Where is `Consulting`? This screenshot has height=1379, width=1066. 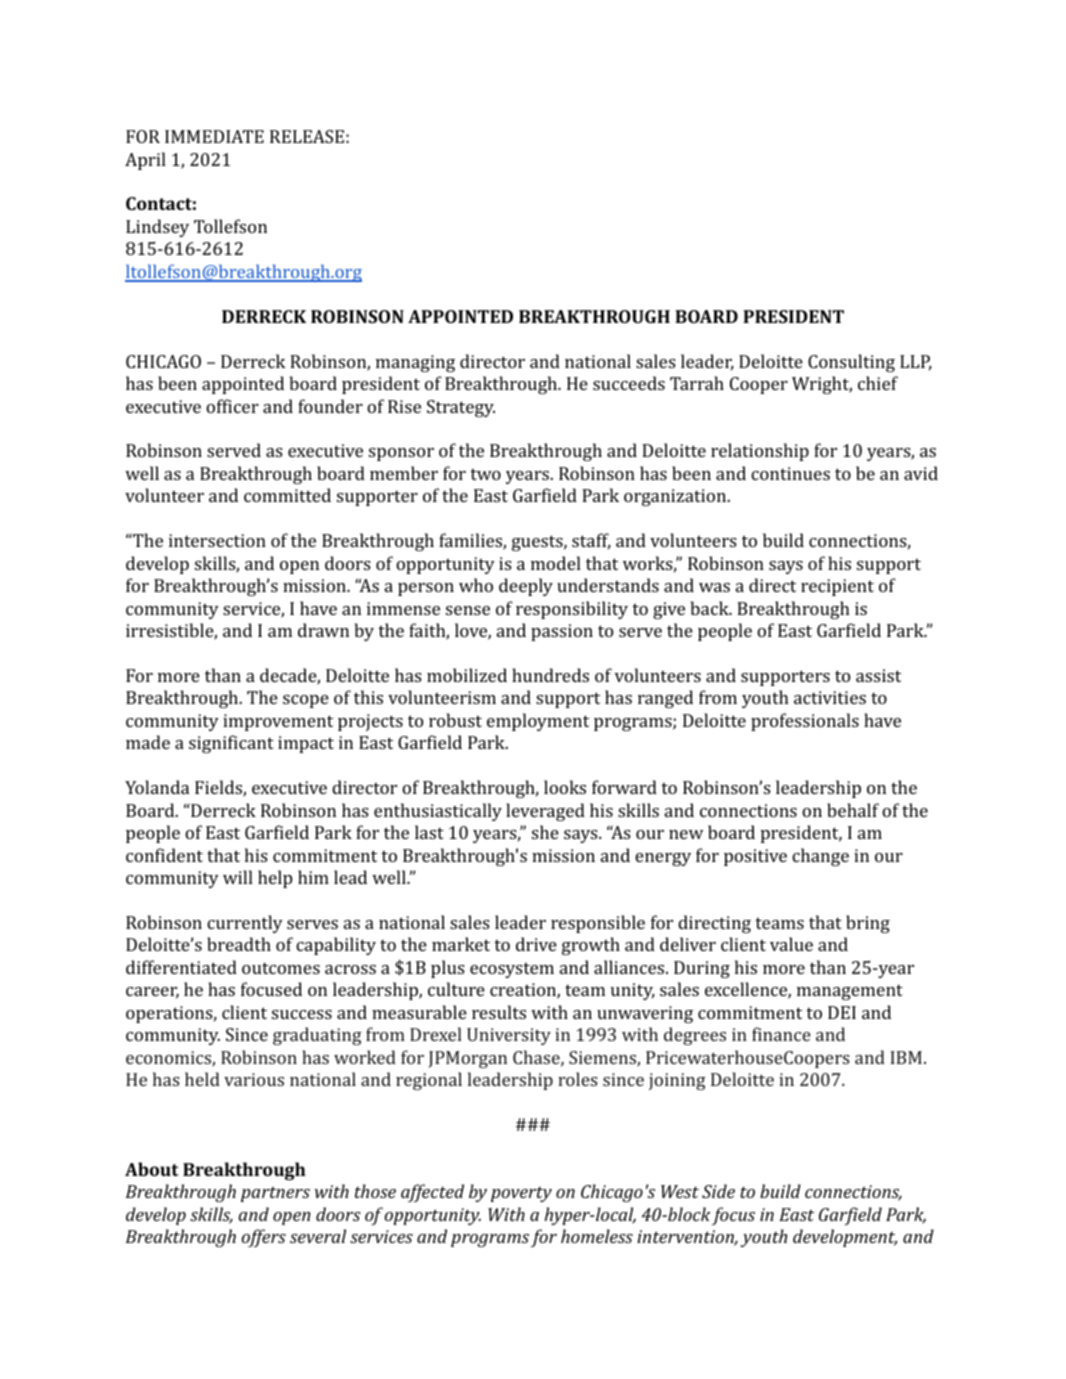 Consulting is located at coordinates (851, 363).
